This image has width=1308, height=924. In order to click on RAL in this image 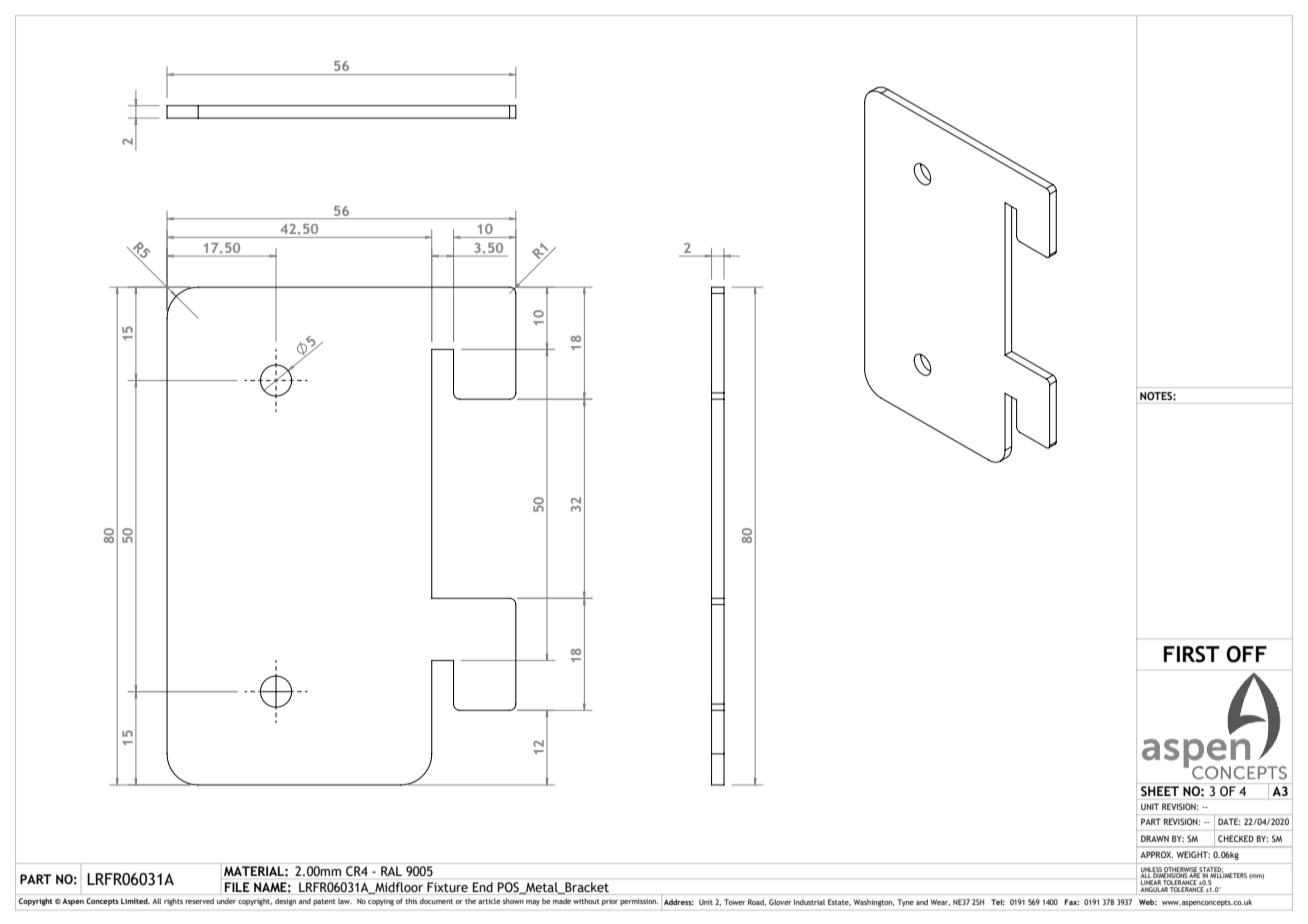, I will do `click(391, 871)`.
